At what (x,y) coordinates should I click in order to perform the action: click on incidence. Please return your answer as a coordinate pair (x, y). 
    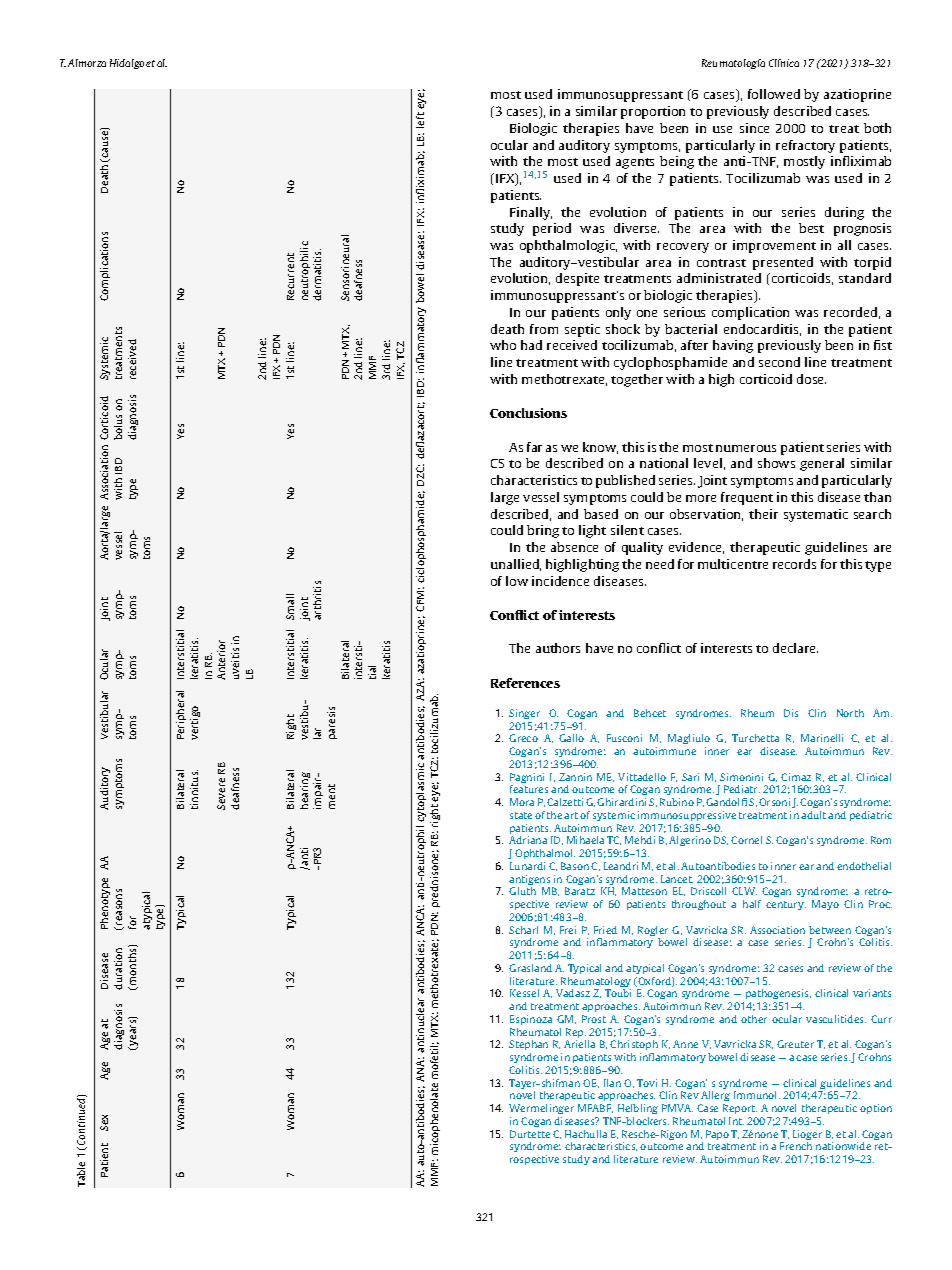
    Looking at the image, I should click on (560, 581).
